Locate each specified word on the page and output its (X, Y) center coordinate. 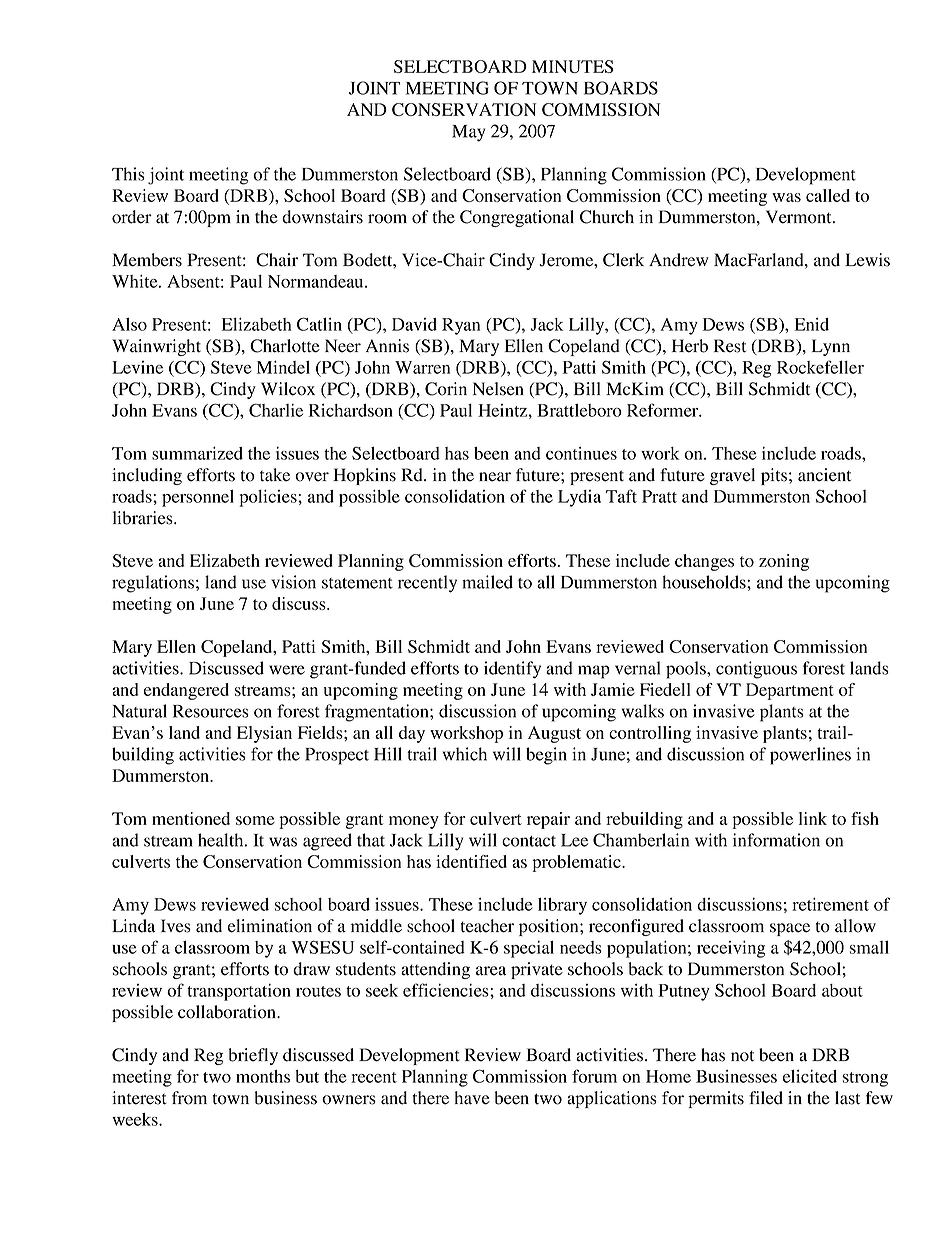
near (495, 477)
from (189, 1098)
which (465, 754)
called (828, 195)
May (468, 133)
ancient (824, 475)
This (128, 174)
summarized (197, 453)
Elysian (264, 734)
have (472, 1098)
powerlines (810, 756)
